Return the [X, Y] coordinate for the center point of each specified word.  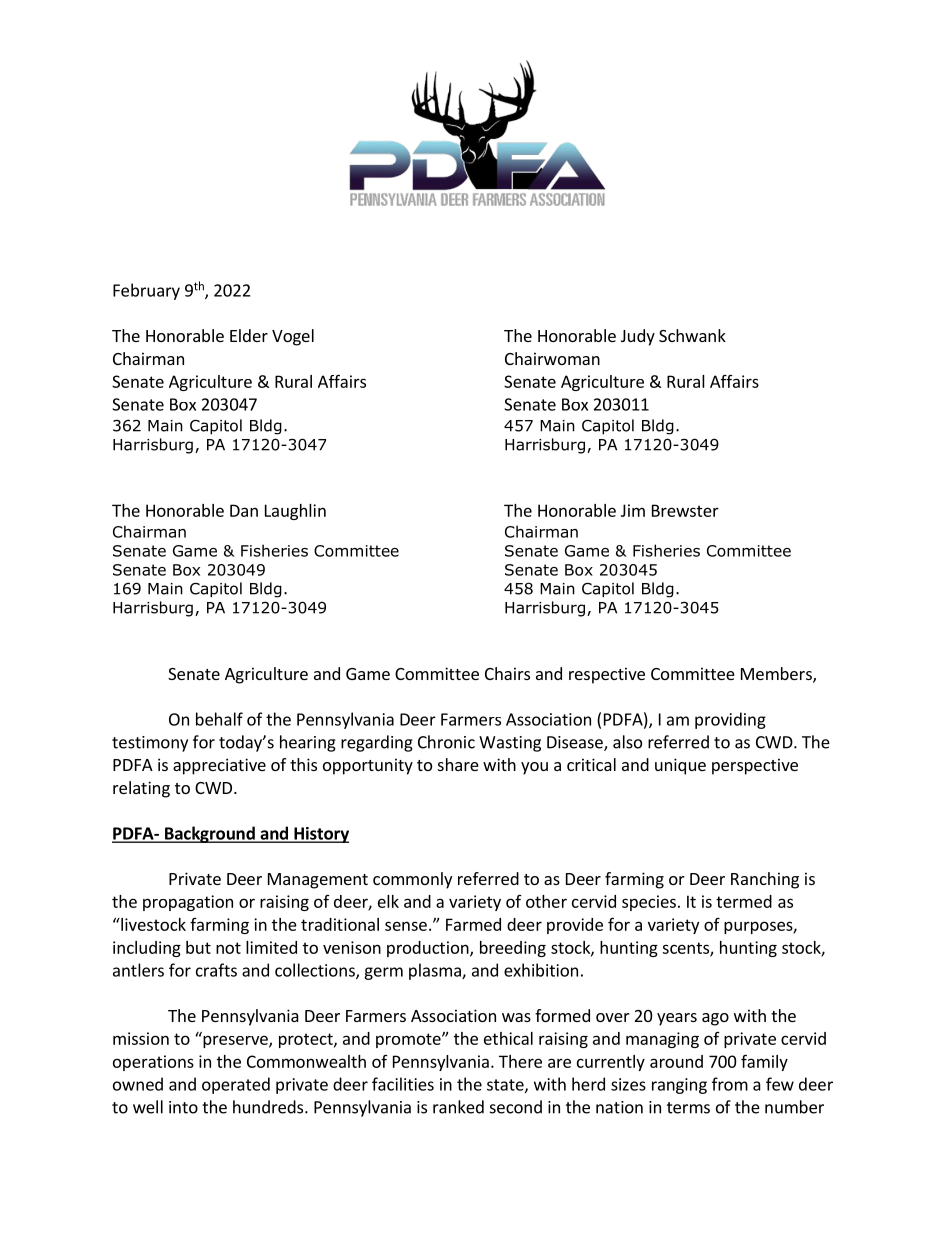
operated [236, 1085]
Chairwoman [552, 358]
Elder [249, 335]
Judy [638, 337]
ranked [458, 1107]
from [730, 1084]
